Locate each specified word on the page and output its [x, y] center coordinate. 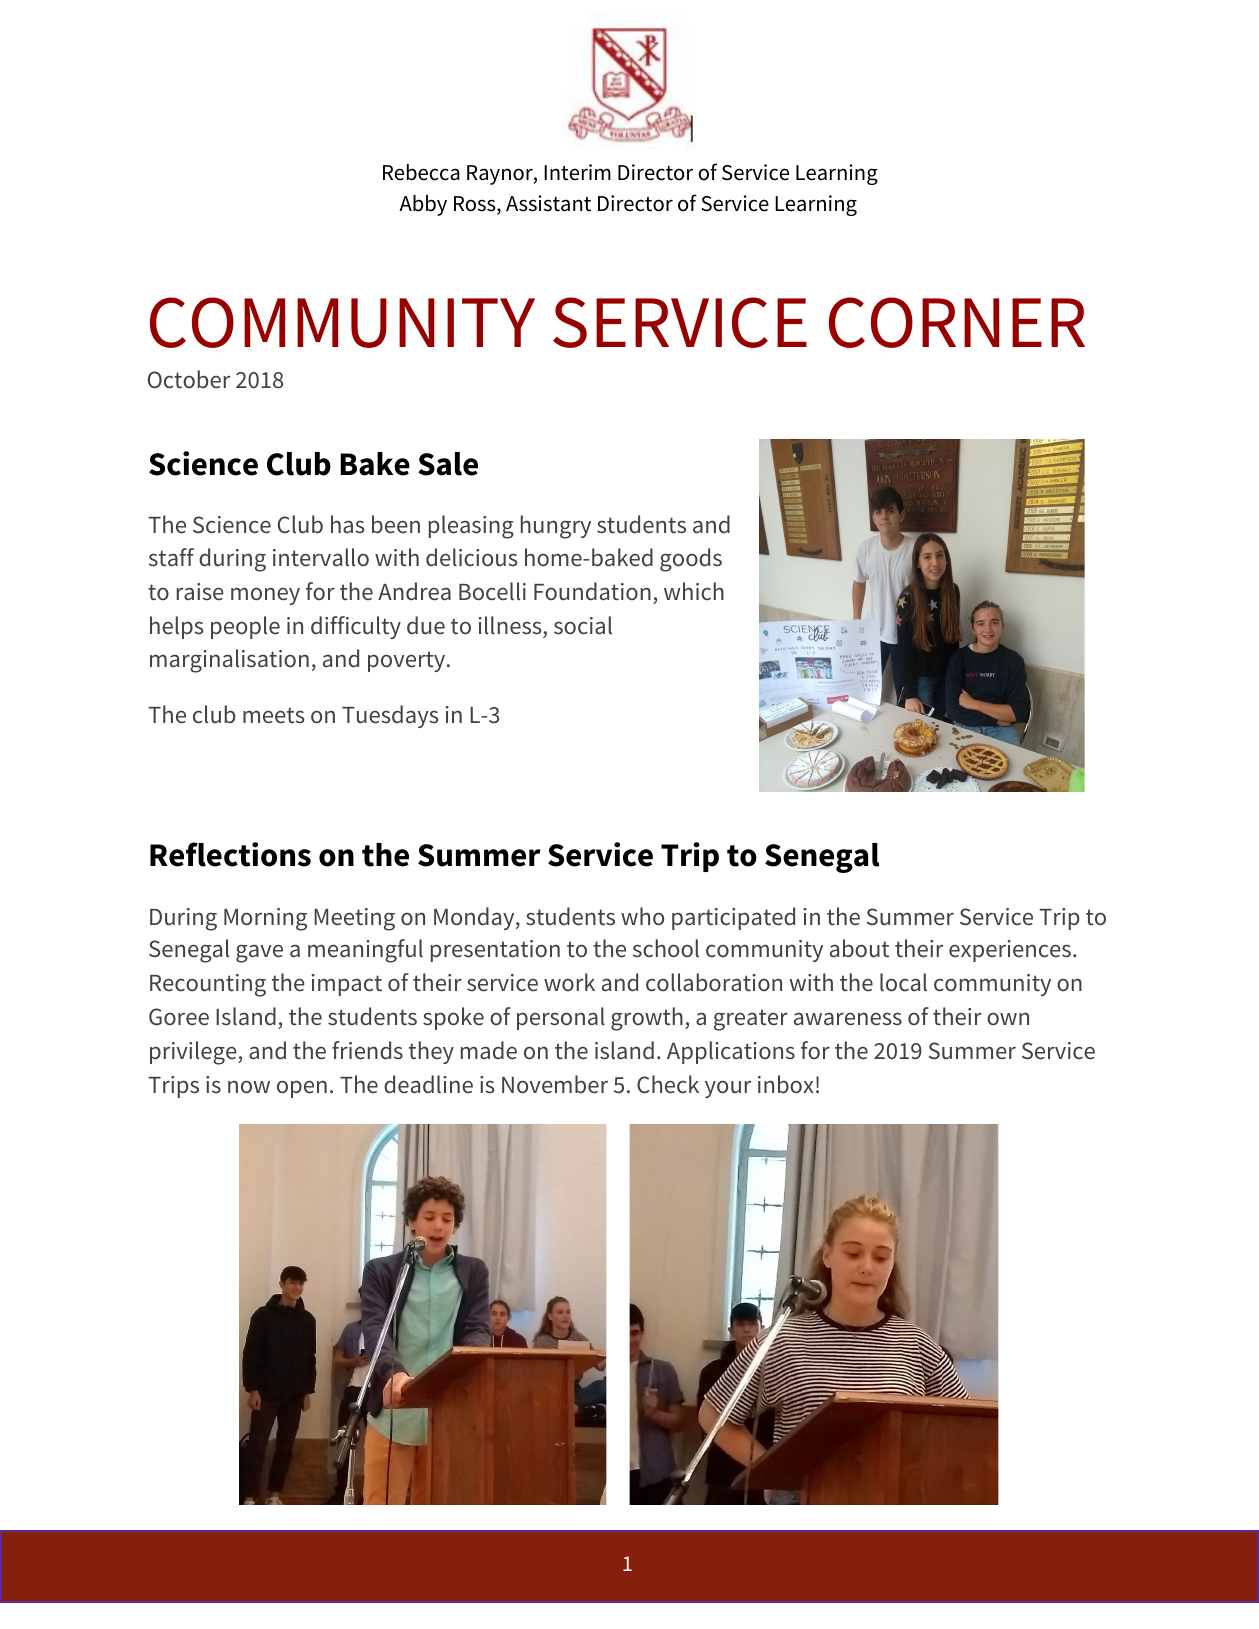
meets [274, 715]
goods [691, 560]
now [249, 1087]
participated [733, 918]
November [555, 1084]
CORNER [957, 322]
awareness [848, 1019]
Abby [423, 205]
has [348, 524]
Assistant [548, 203]
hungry [556, 527]
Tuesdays [390, 716]
